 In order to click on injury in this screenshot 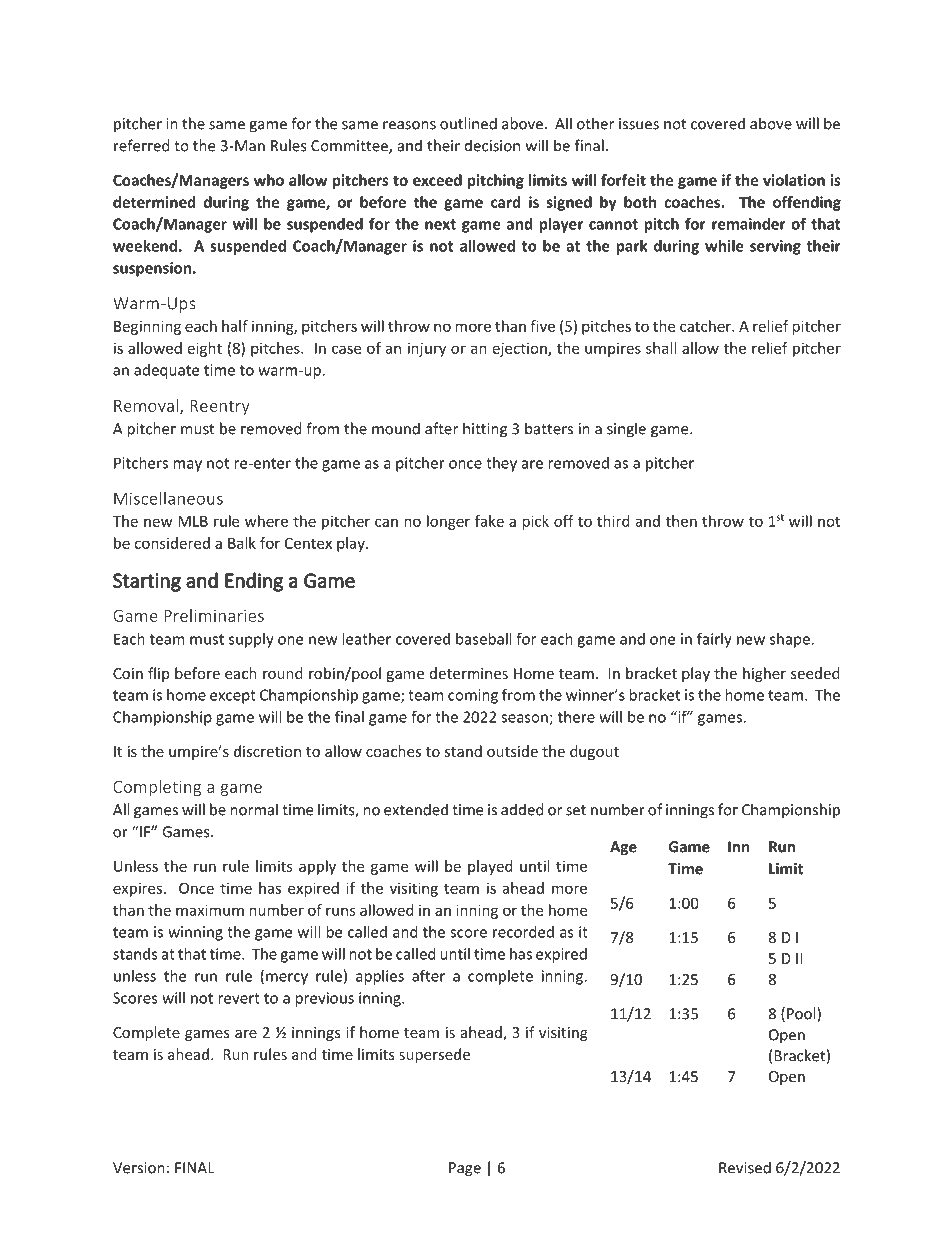, I will do `click(427, 349)`.
